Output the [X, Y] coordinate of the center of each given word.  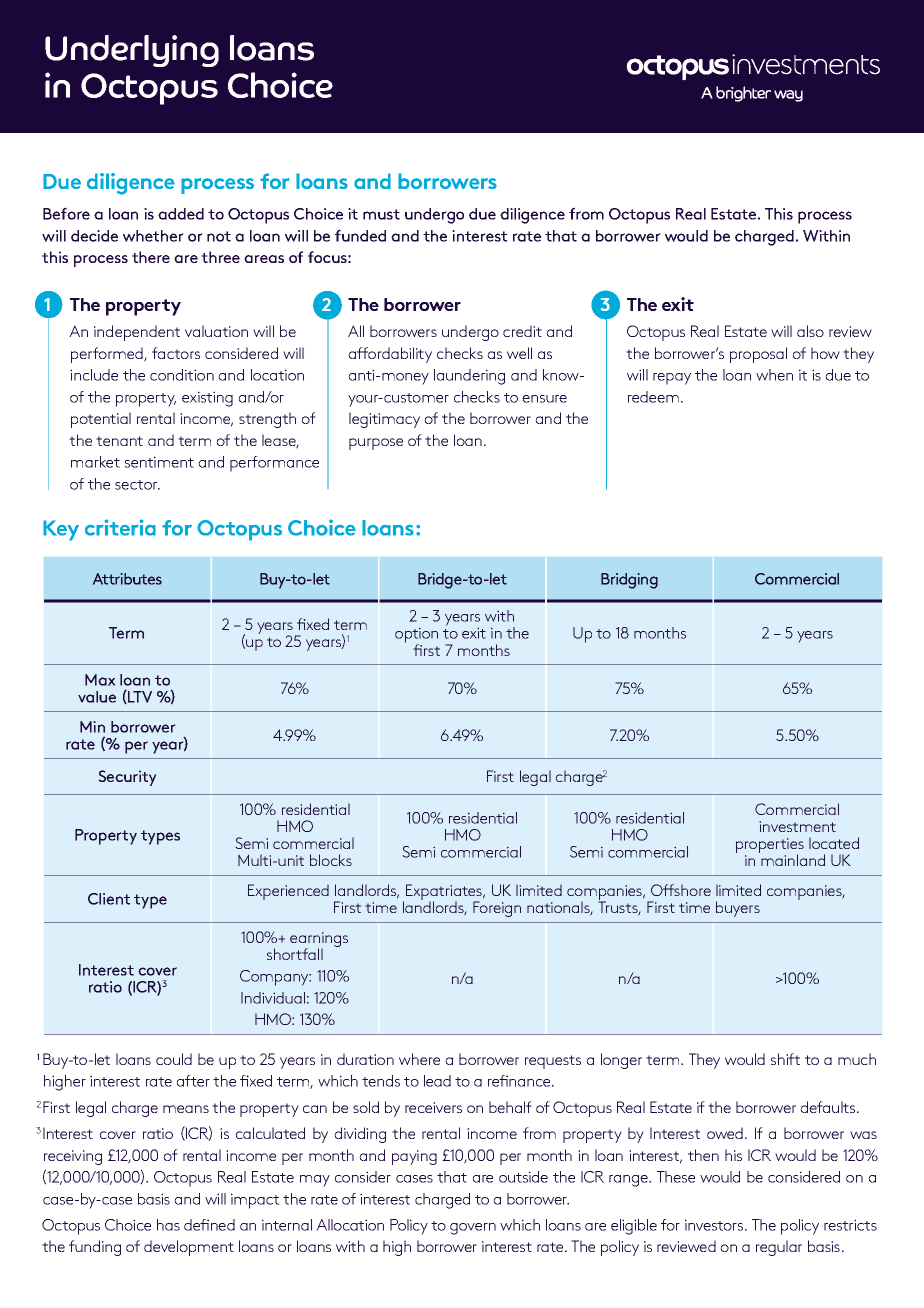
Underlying [132, 51]
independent [137, 333]
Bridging [629, 581]
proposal [758, 355]
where [419, 1059]
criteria [120, 527]
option [416, 636]
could [174, 1059]
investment [797, 826]
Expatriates [445, 893]
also [810, 331]
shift [785, 1059]
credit [522, 331]
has [168, 1225]
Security [127, 778]
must [381, 214]
